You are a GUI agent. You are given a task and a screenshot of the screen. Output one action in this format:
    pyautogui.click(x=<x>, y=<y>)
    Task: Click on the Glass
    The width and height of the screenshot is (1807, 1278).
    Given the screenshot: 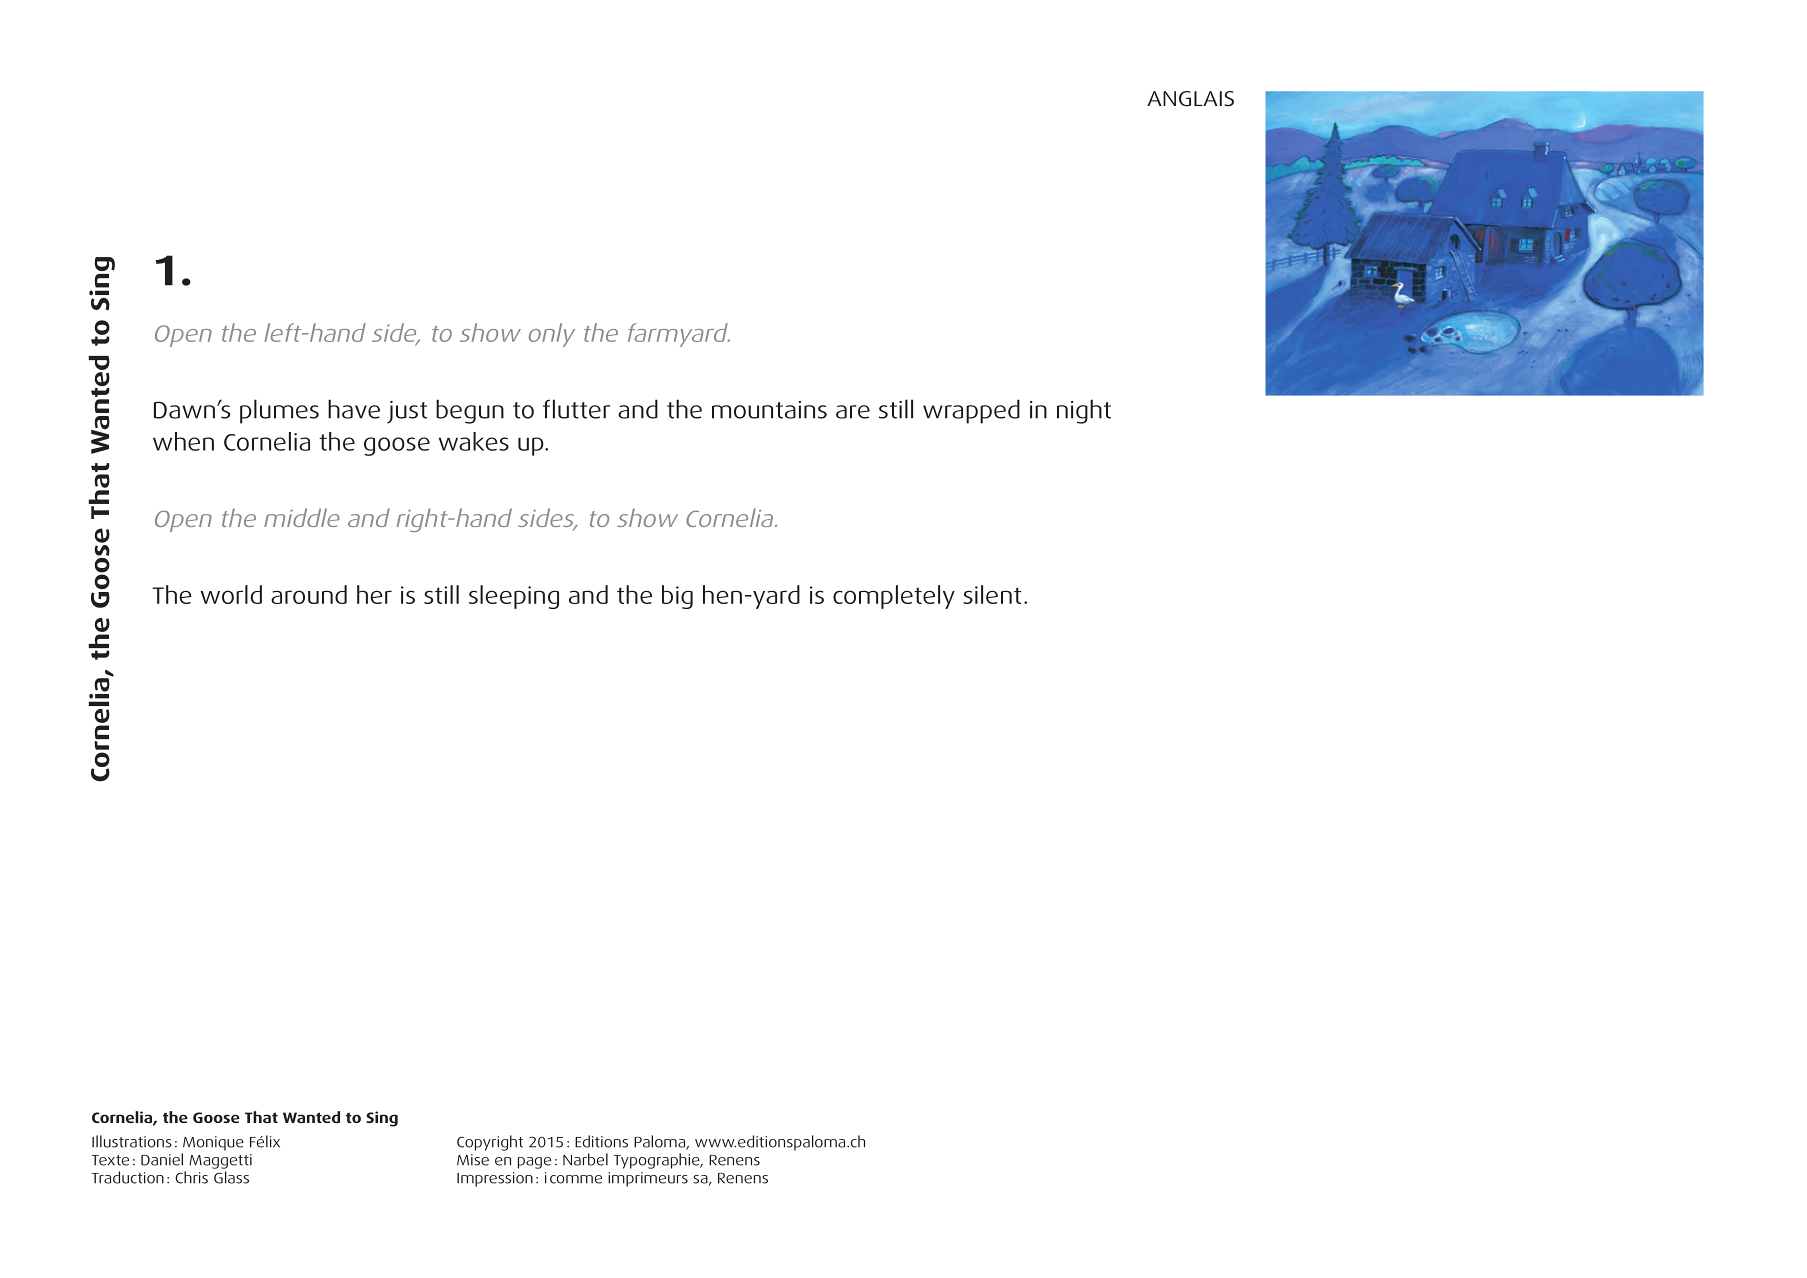 What is the action you would take?
    pyautogui.click(x=231, y=1177)
